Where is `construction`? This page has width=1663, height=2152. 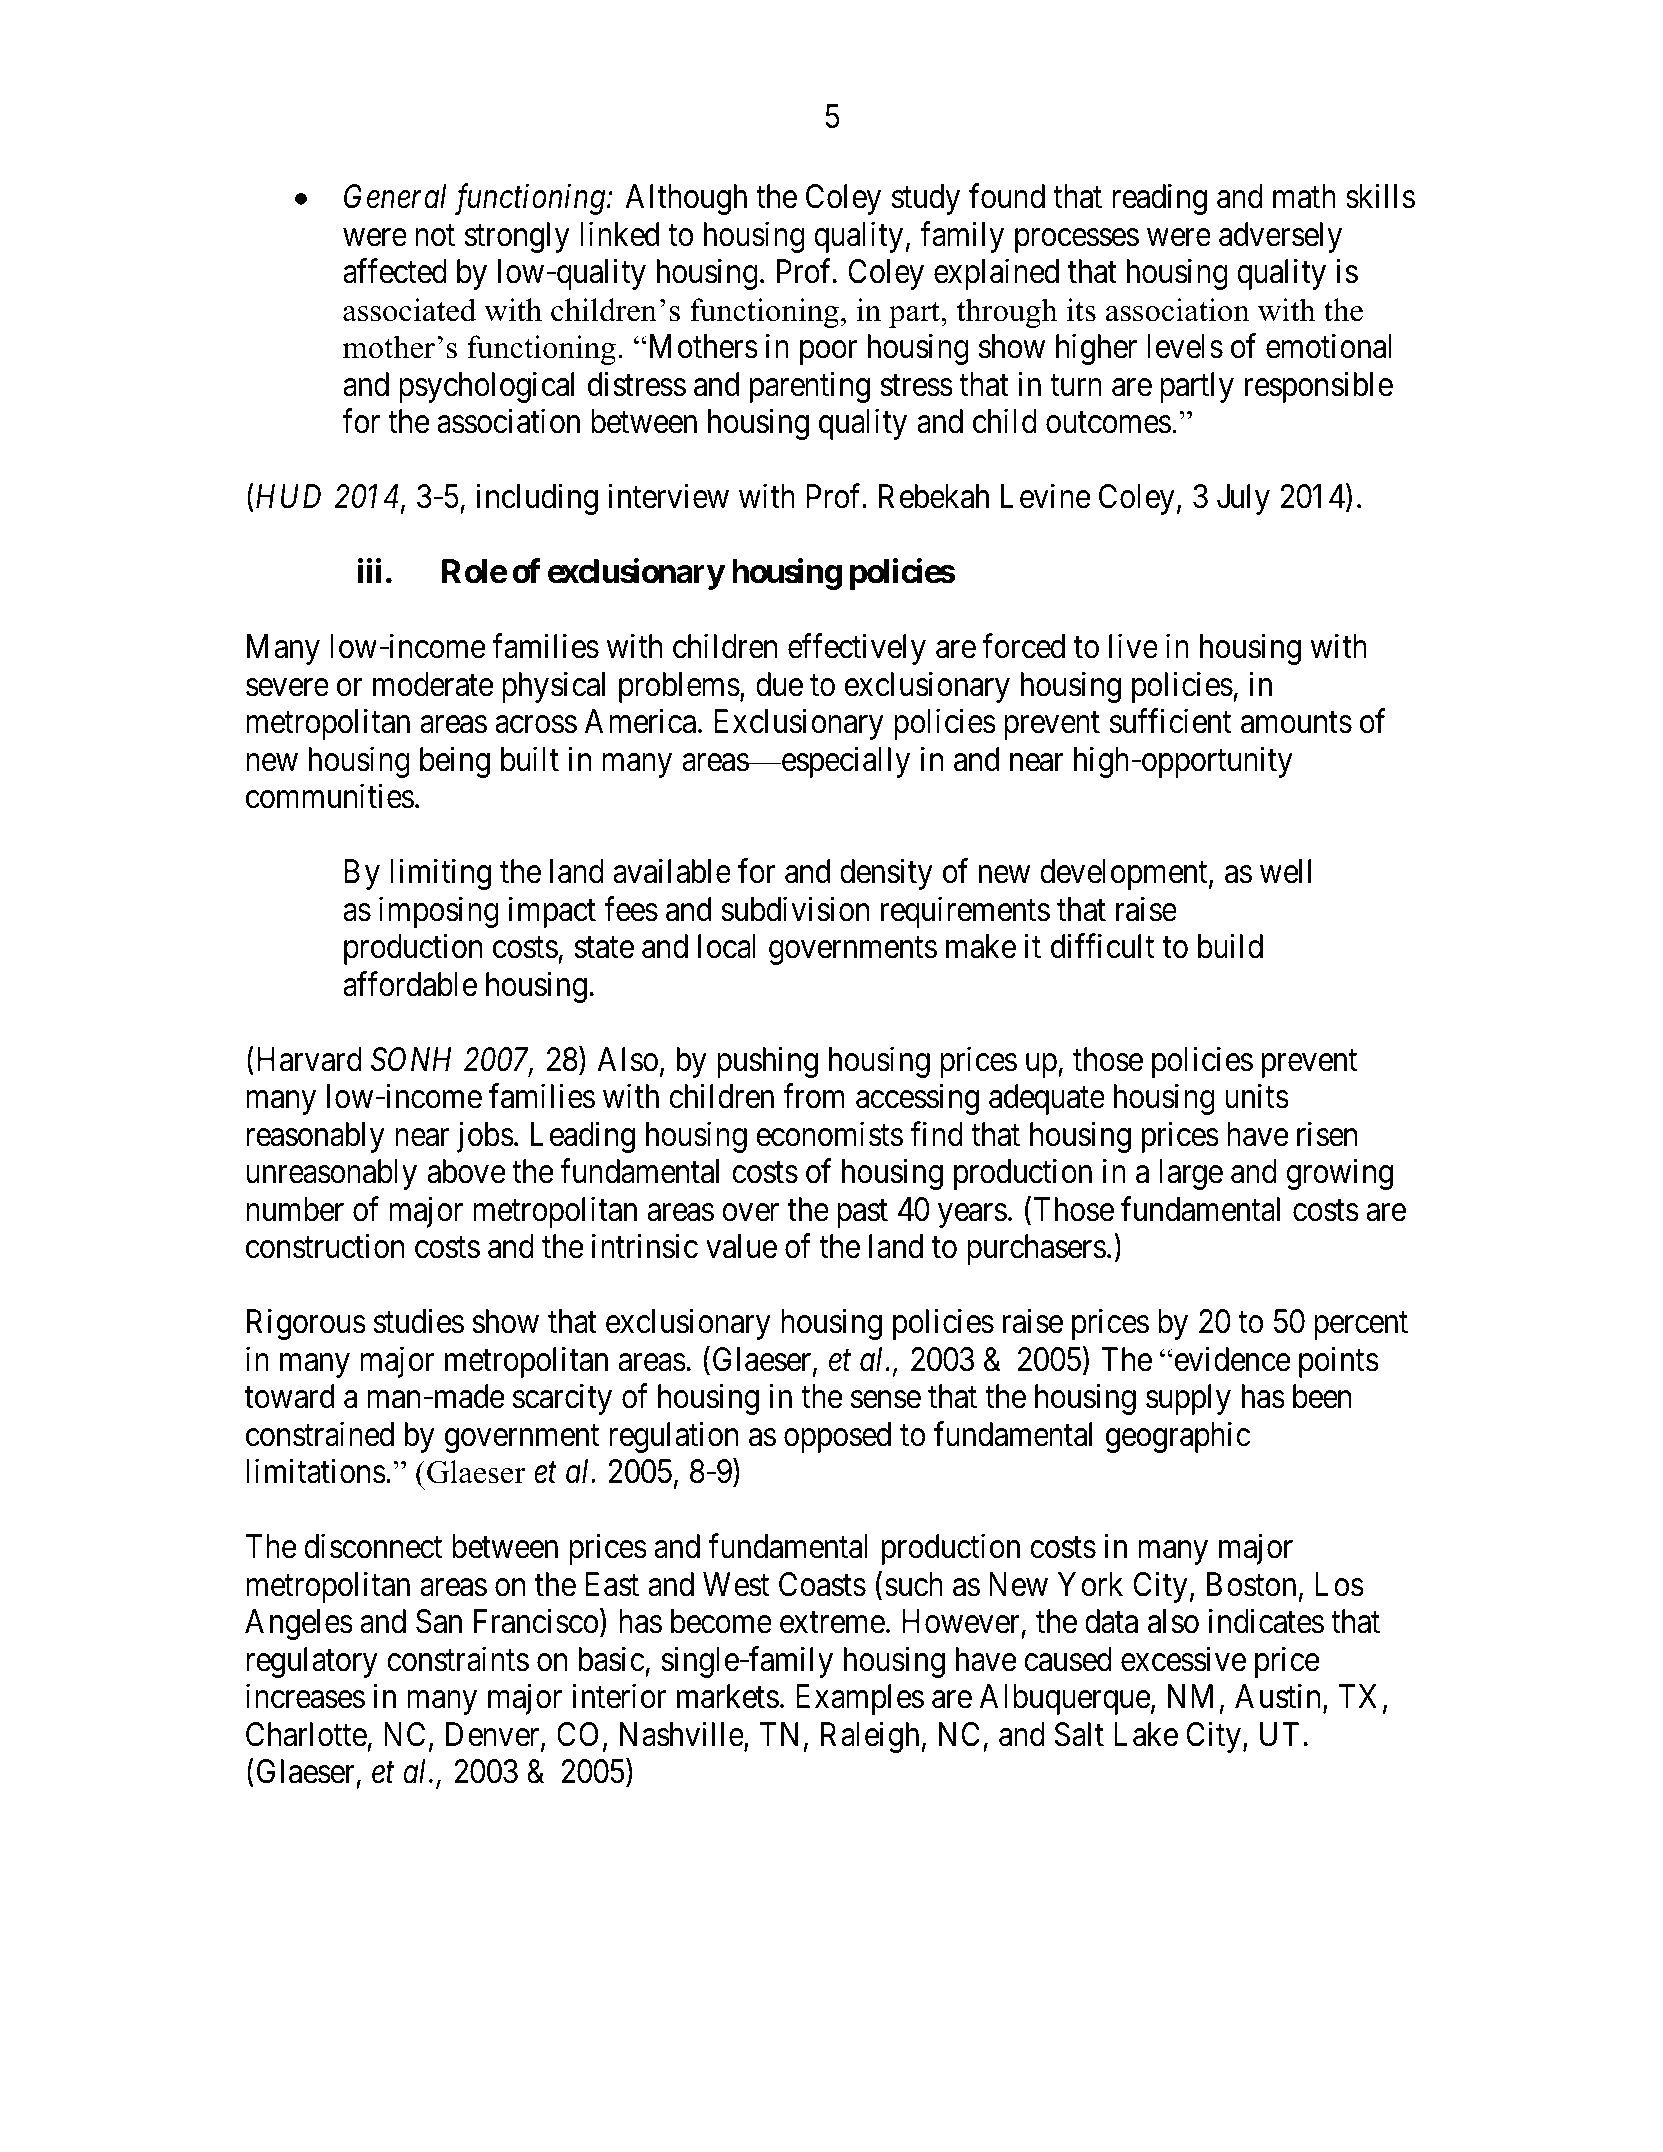 construction is located at coordinates (325, 1246).
